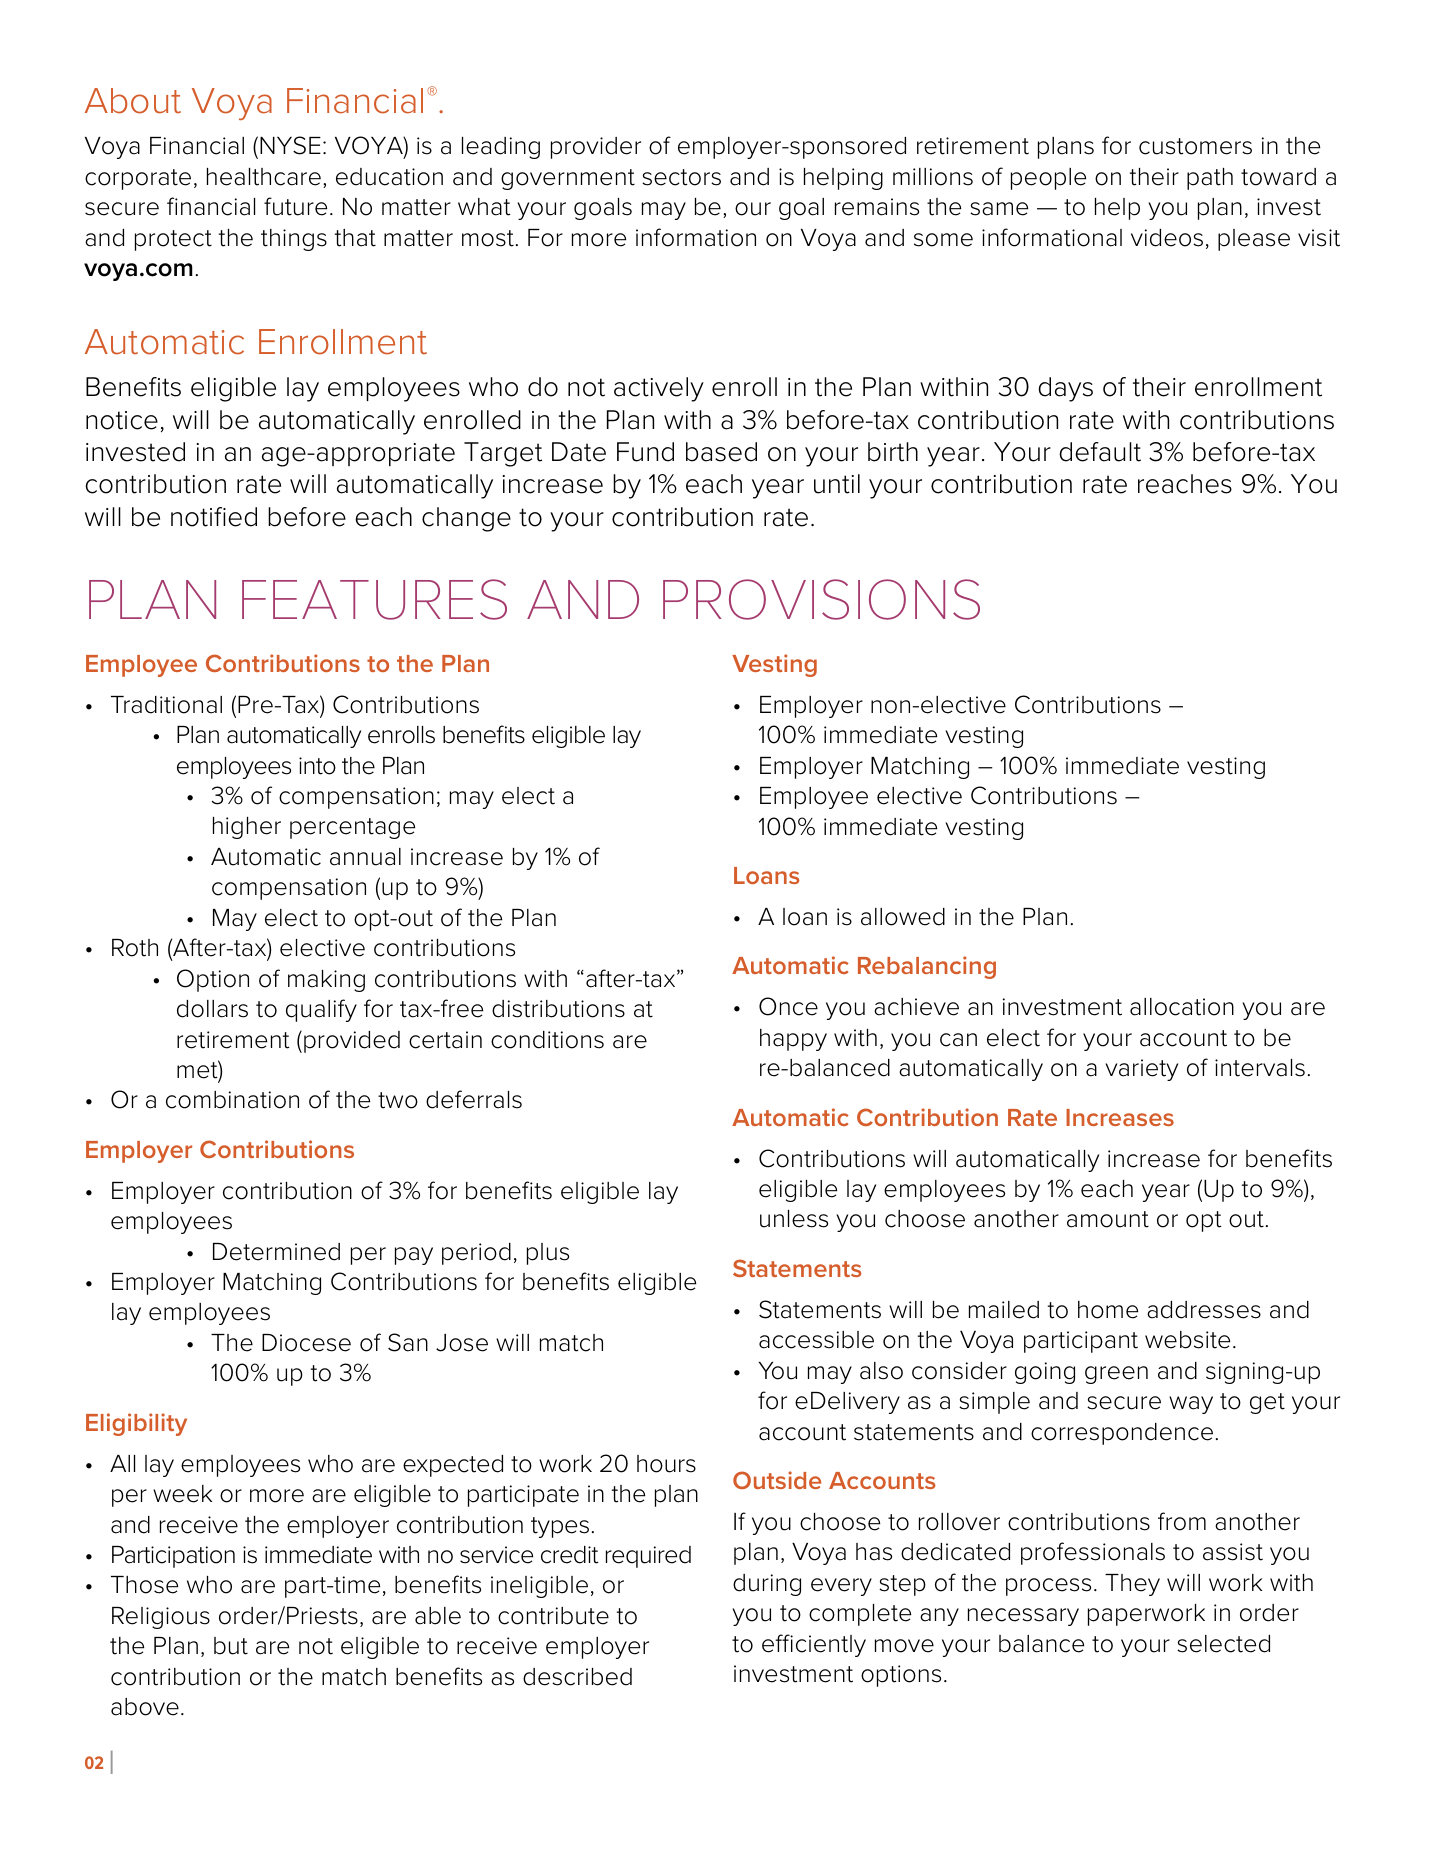  I want to click on higher, so click(247, 828).
